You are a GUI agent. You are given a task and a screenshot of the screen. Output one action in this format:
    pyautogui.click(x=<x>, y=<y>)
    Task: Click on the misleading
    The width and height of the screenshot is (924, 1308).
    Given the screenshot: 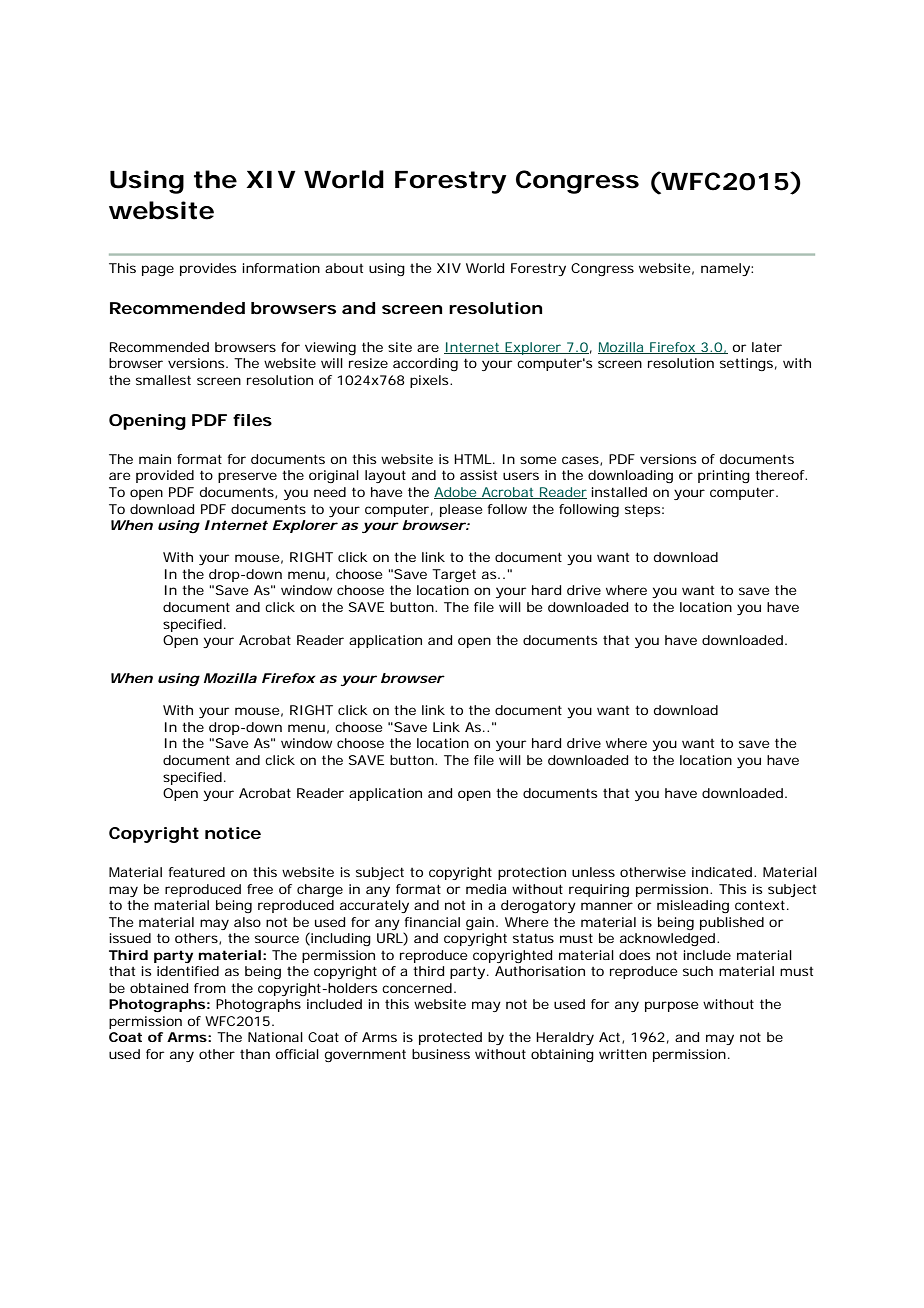 What is the action you would take?
    pyautogui.click(x=693, y=906)
